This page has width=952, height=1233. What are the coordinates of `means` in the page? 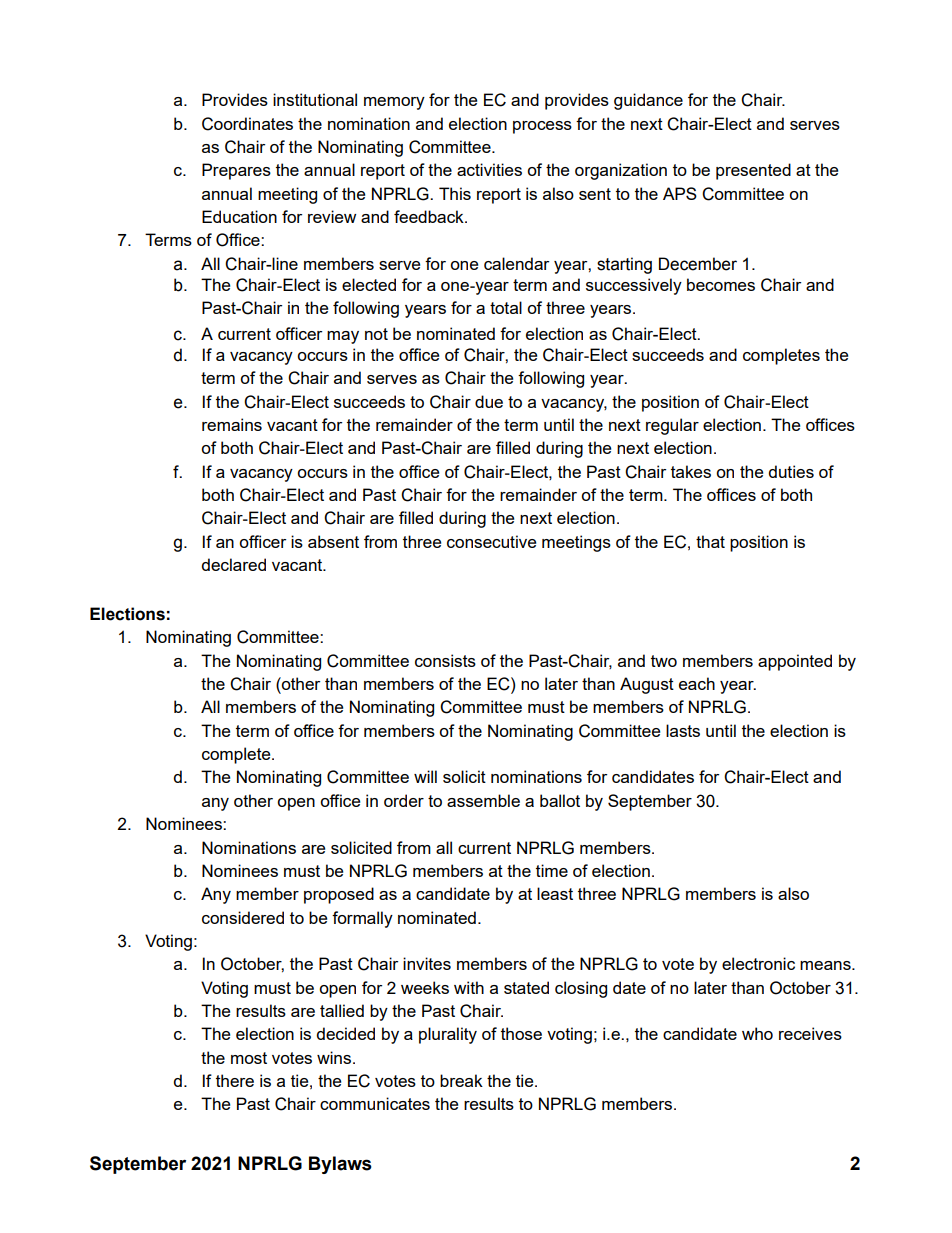 It's located at (826, 965).
